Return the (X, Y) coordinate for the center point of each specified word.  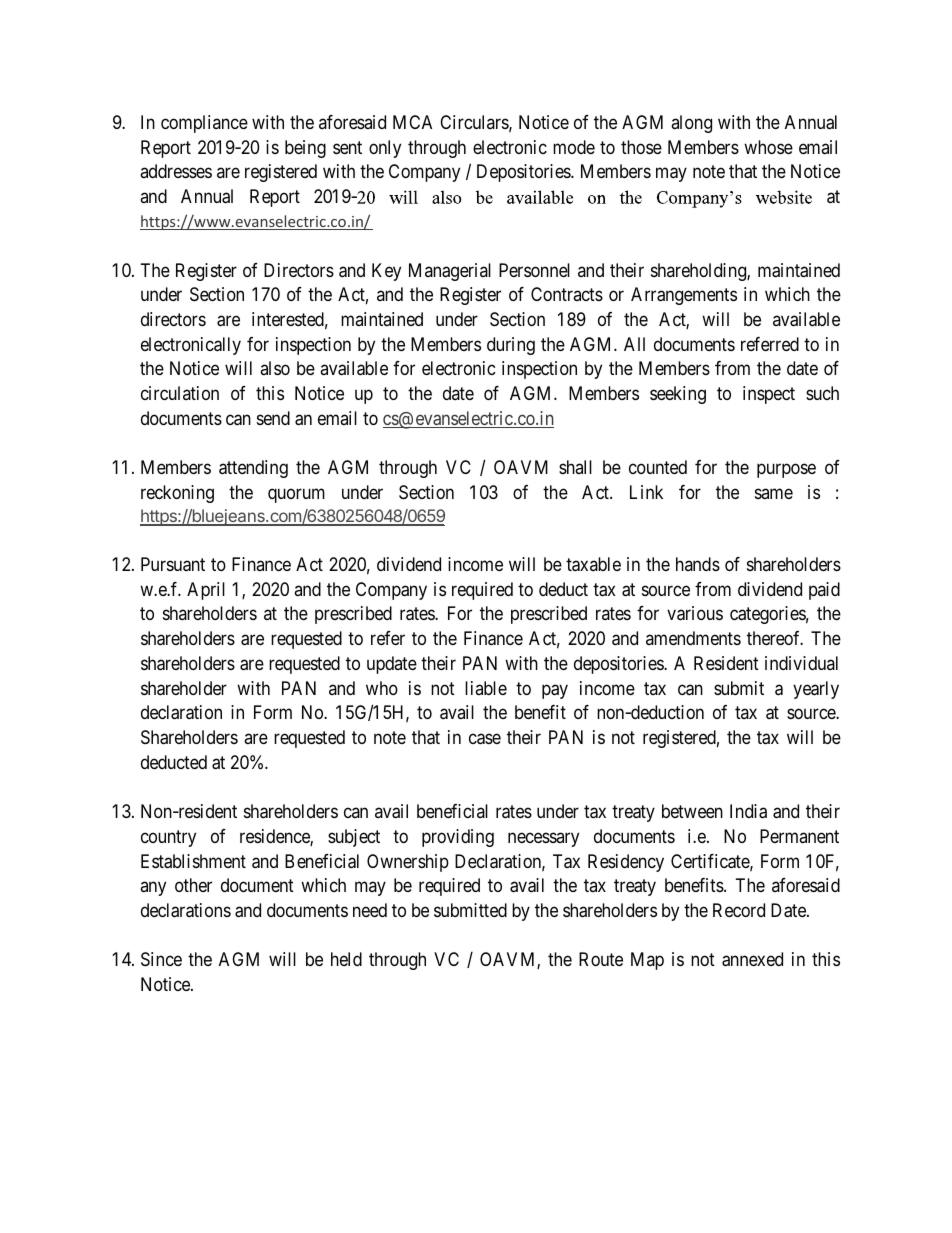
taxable (593, 564)
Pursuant (173, 564)
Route (601, 959)
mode (574, 147)
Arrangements (684, 296)
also (275, 368)
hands (698, 564)
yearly (816, 690)
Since (161, 959)
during (511, 346)
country (168, 838)
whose (768, 147)
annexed (752, 959)
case (485, 739)
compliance (204, 124)
